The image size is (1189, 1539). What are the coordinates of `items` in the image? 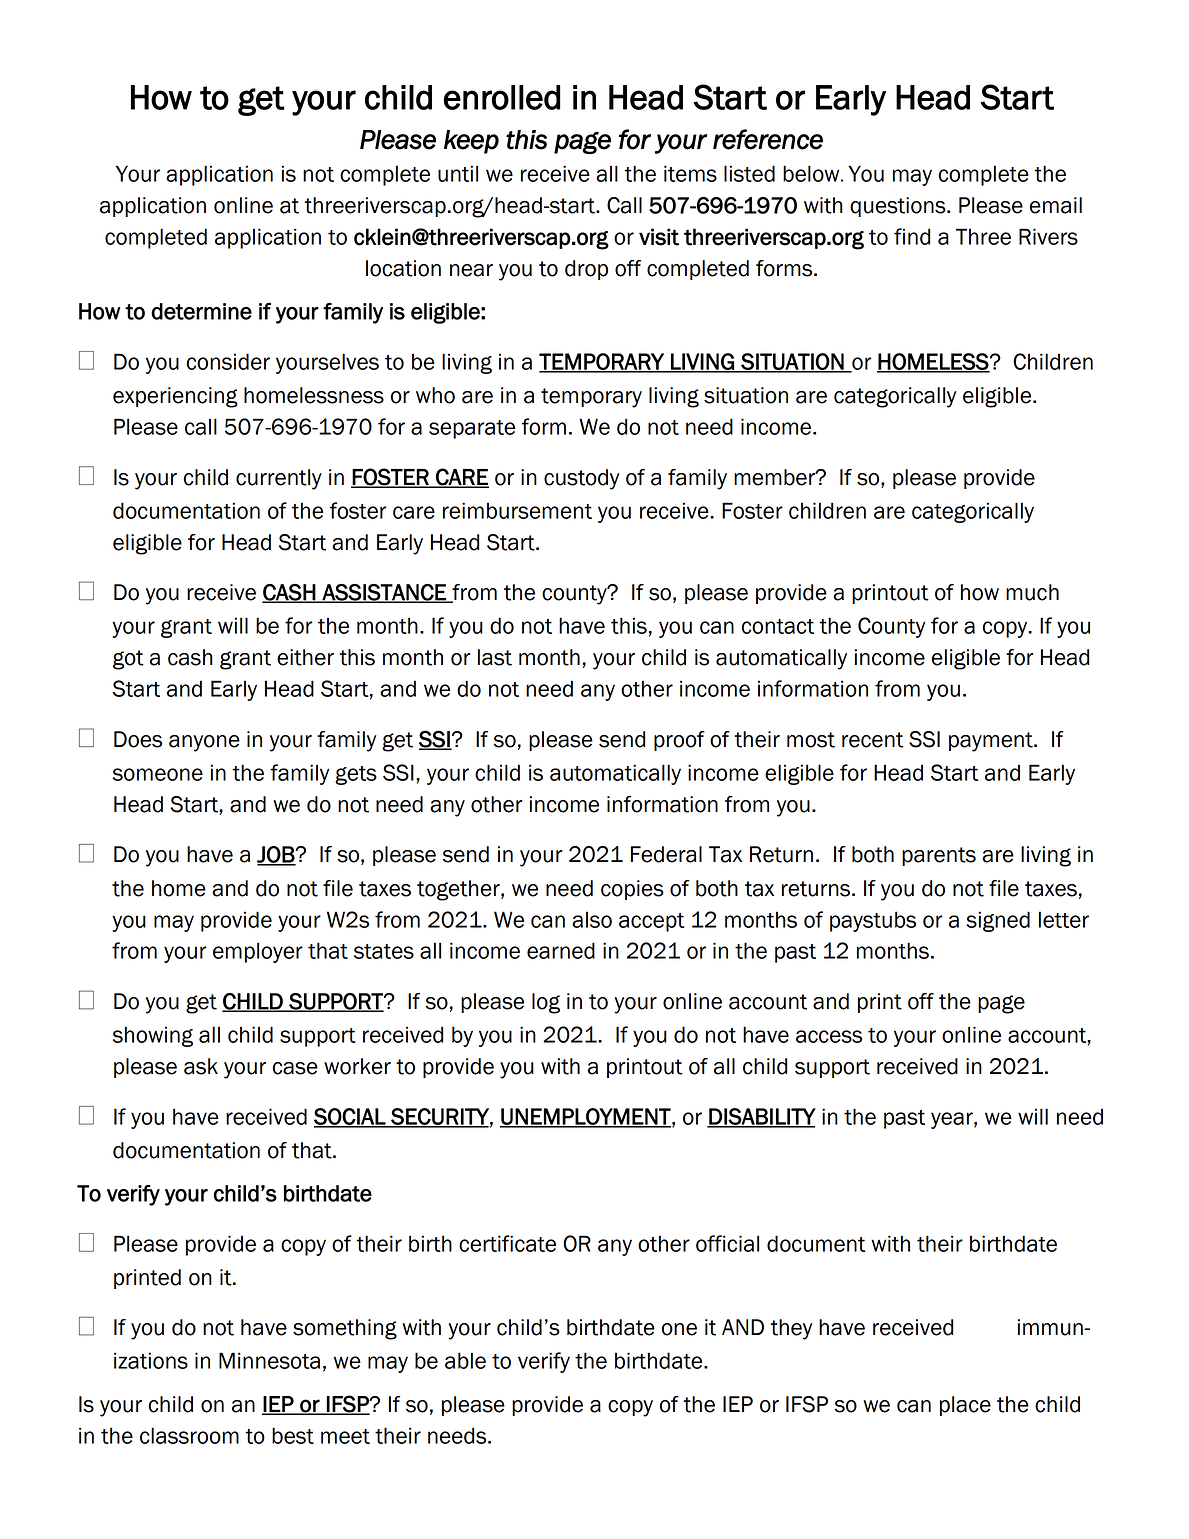 It's located at (690, 173).
